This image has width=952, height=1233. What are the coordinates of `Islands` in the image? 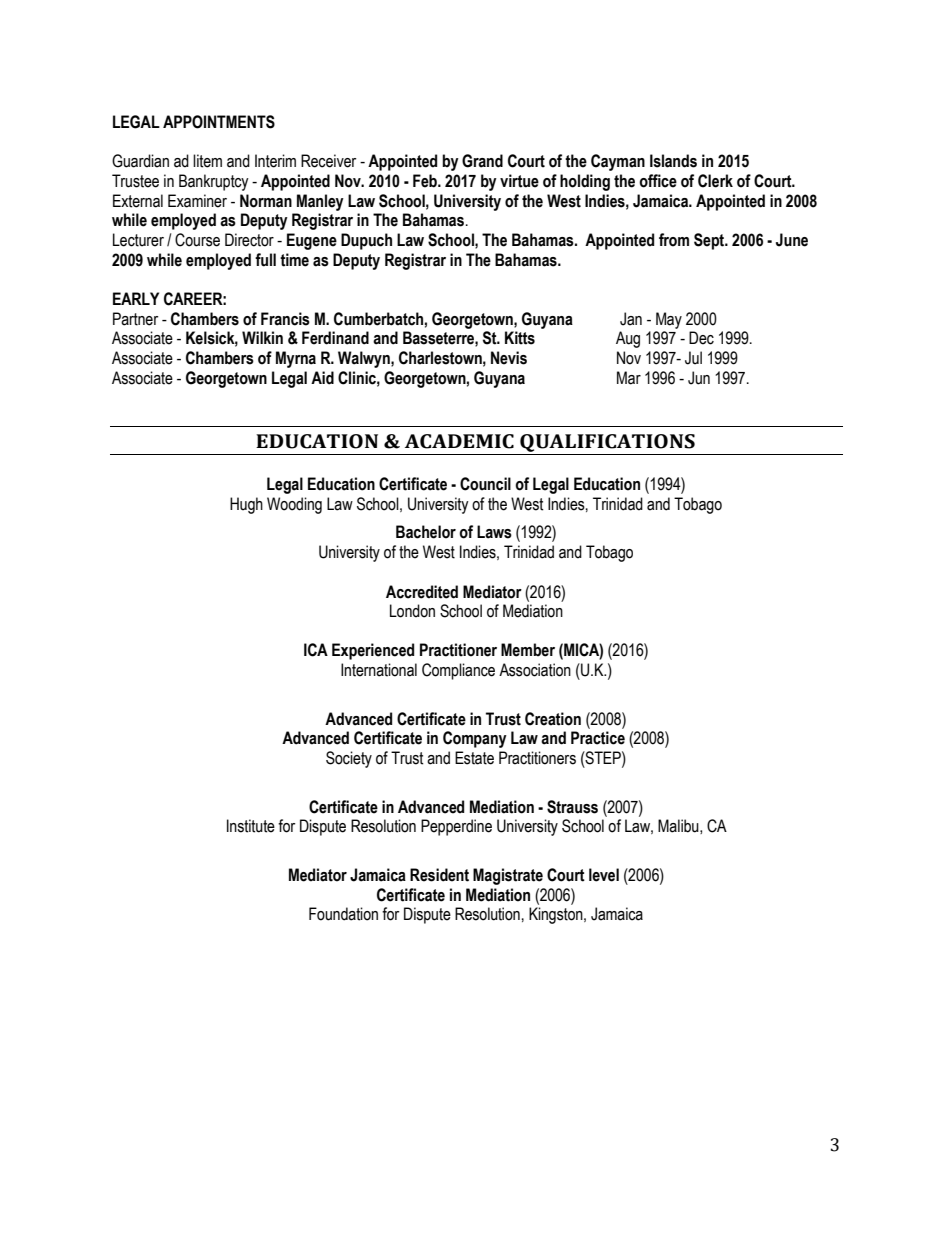 It's located at (673, 161).
